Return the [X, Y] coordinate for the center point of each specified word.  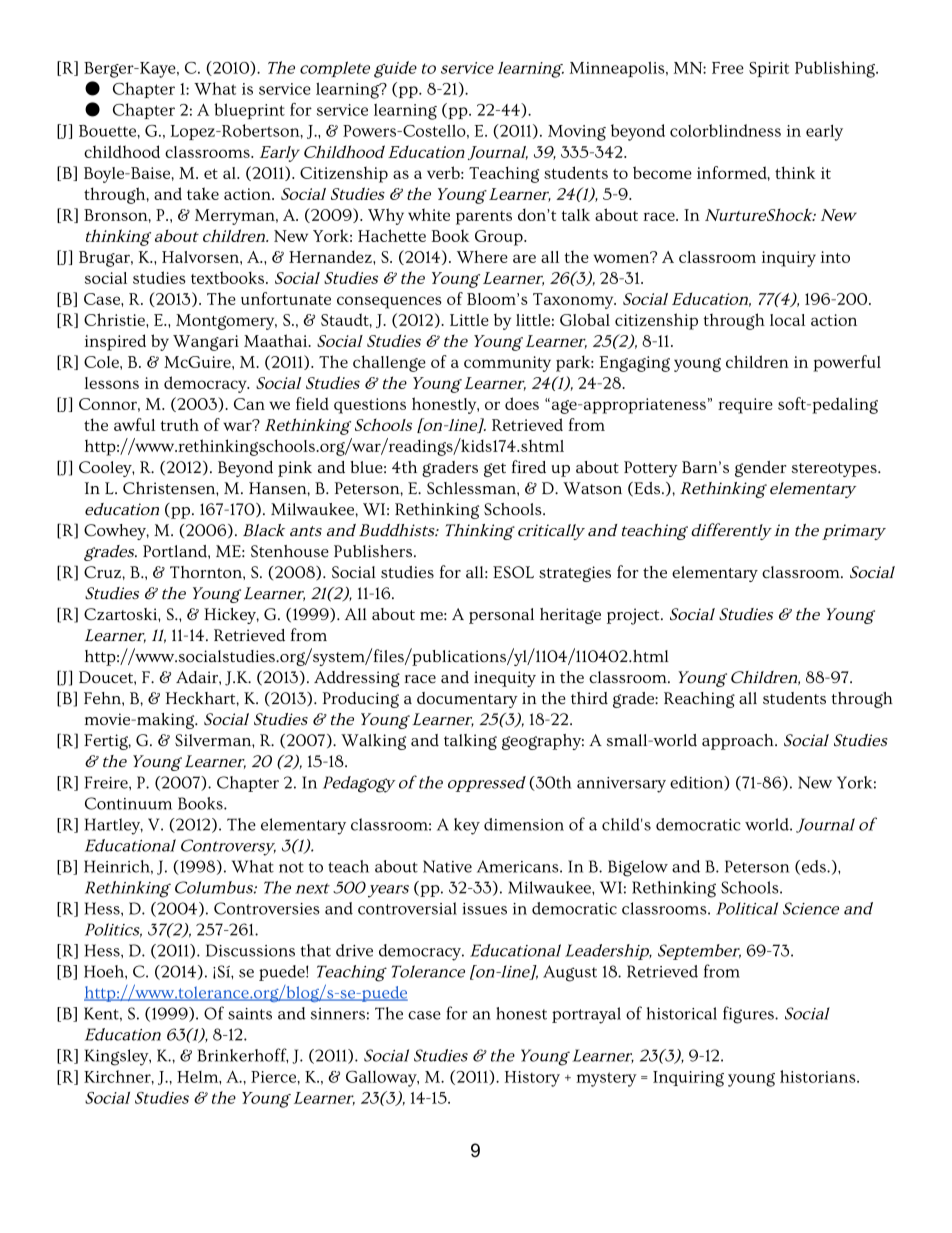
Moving [577, 133]
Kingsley [117, 1057]
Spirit [769, 69]
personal [501, 616]
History [532, 1079]
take [203, 193]
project [634, 616]
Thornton [207, 572]
